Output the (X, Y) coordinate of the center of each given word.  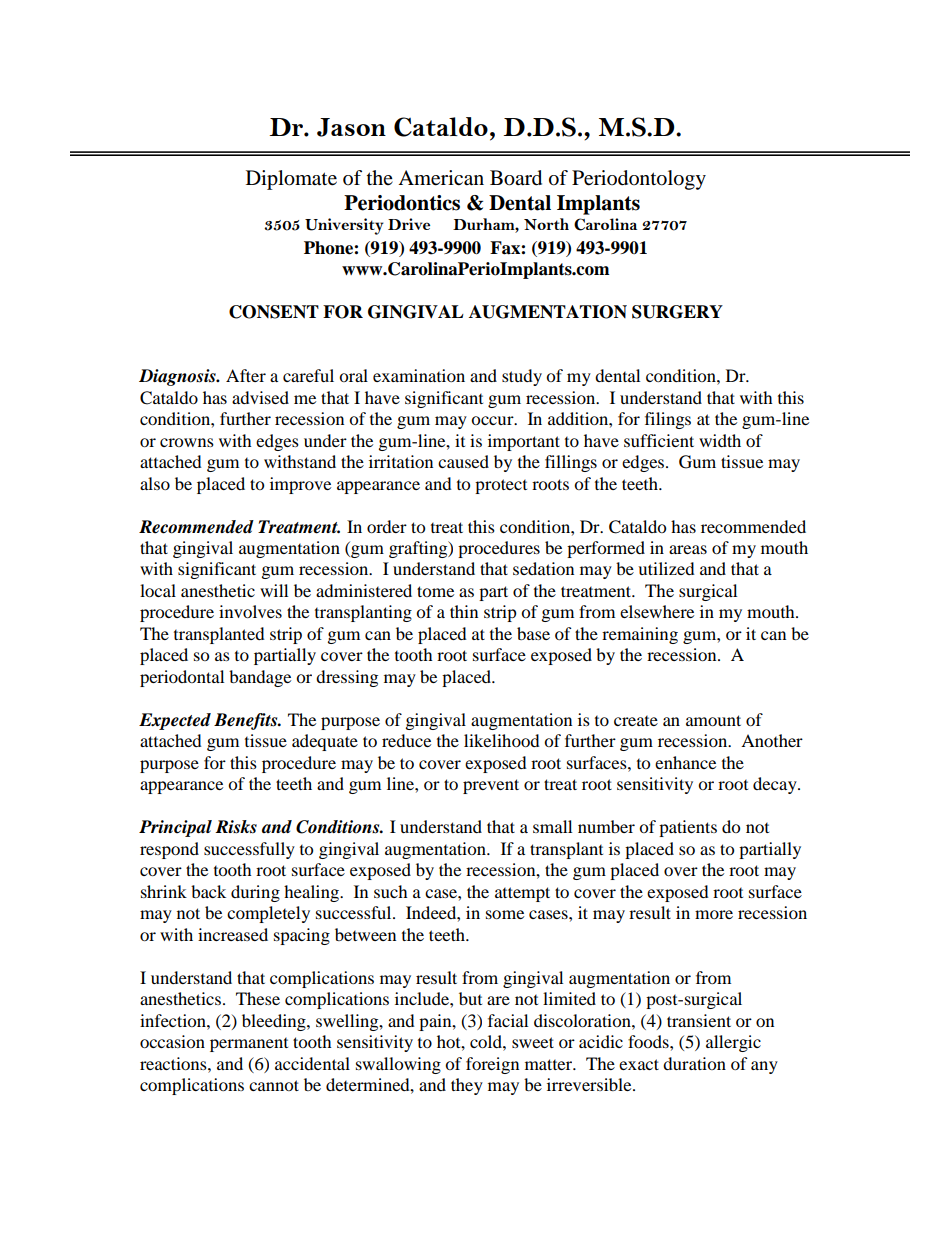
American (441, 178)
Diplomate (291, 180)
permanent (249, 1045)
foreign (492, 1065)
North (546, 224)
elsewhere (657, 611)
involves (250, 611)
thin (464, 611)
